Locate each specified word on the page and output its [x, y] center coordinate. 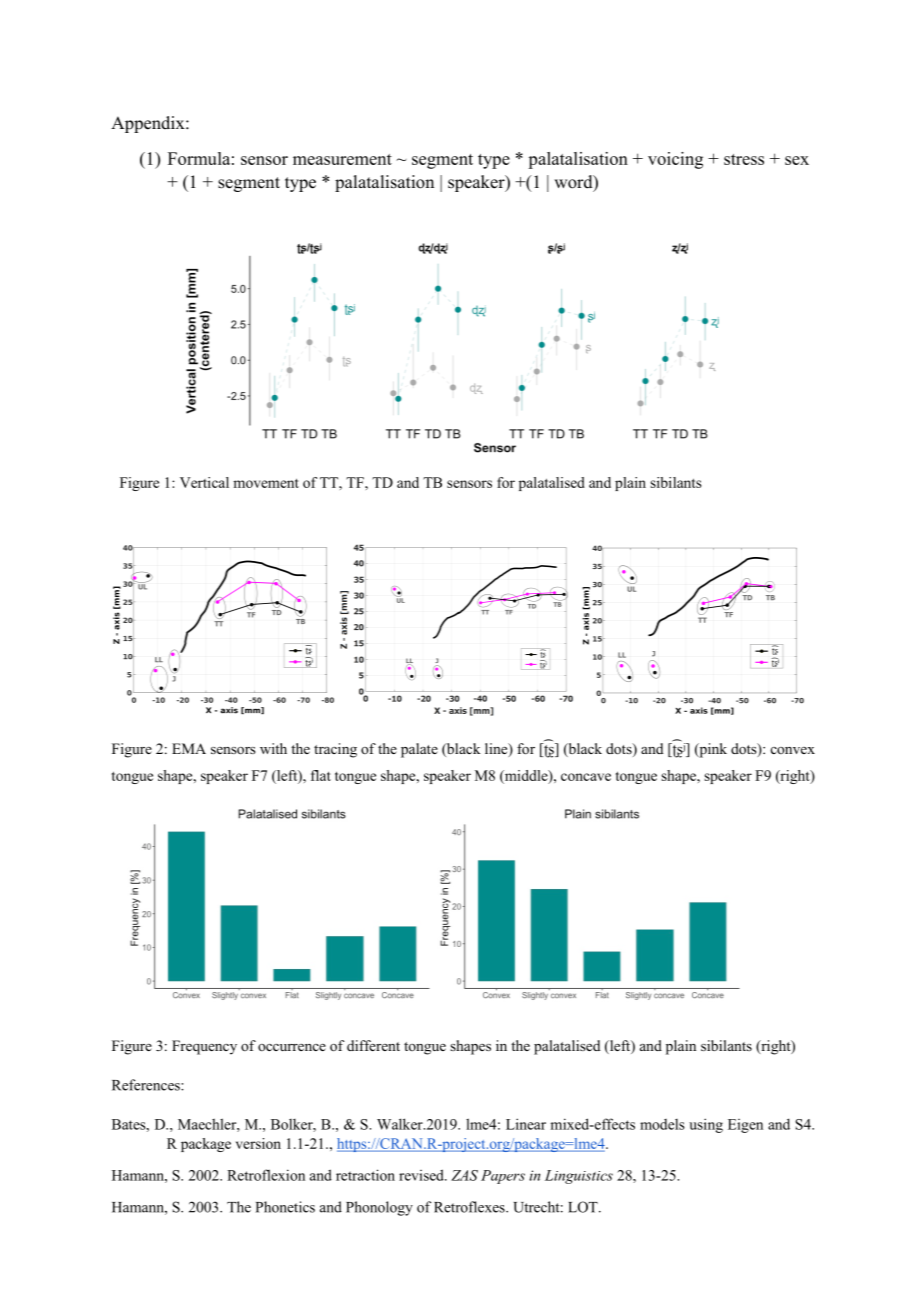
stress [744, 159]
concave [586, 777]
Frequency [204, 1047]
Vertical [204, 482]
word [574, 183]
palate [419, 750]
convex [793, 750]
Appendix [149, 124]
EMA [189, 748]
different [373, 1045]
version [258, 1143]
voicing [675, 160]
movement [266, 483]
